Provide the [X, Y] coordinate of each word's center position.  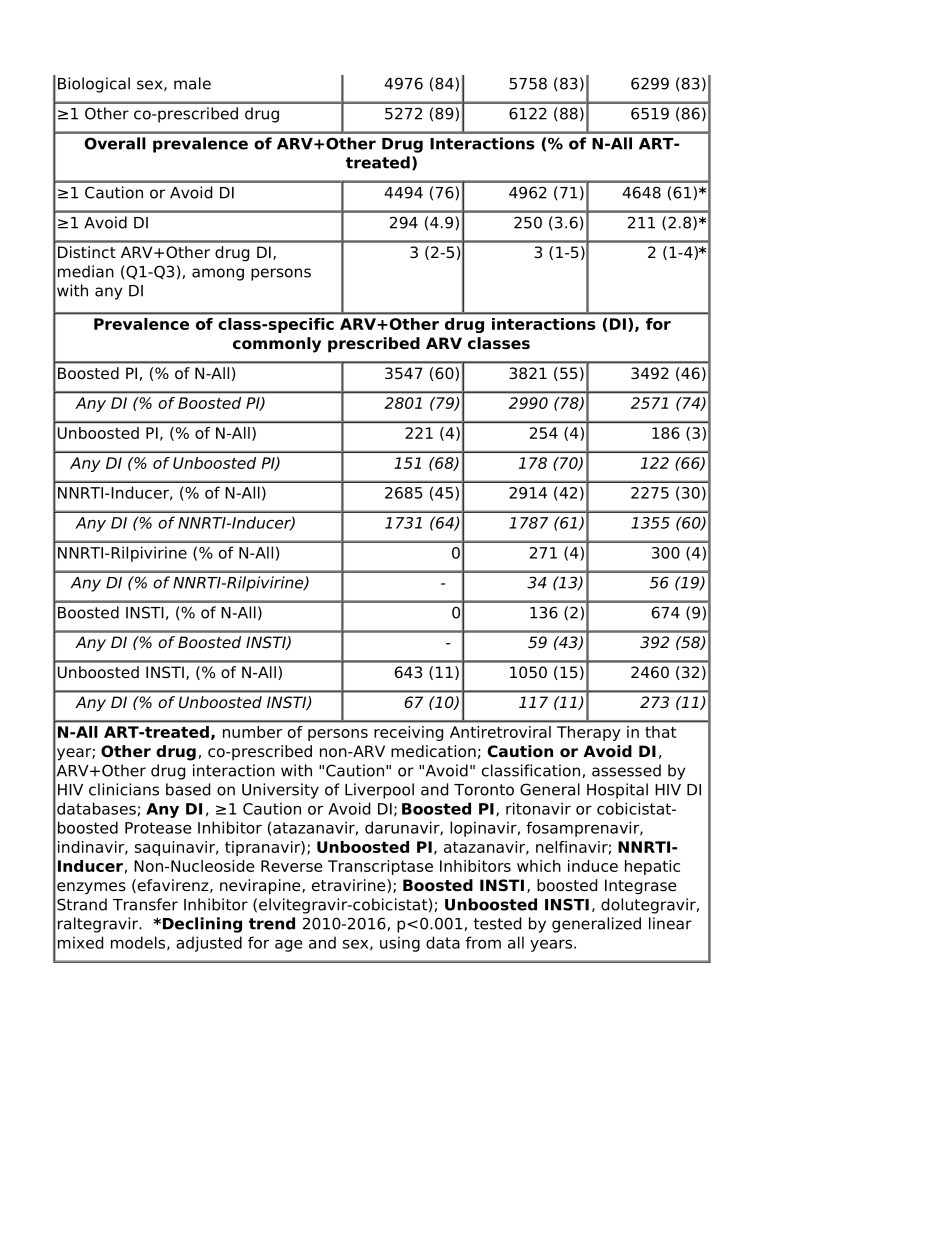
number [252, 732]
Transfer [145, 904]
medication [433, 751]
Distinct [87, 252]
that [660, 732]
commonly [277, 345]
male [192, 83]
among [218, 274]
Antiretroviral [500, 732]
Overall [115, 143]
